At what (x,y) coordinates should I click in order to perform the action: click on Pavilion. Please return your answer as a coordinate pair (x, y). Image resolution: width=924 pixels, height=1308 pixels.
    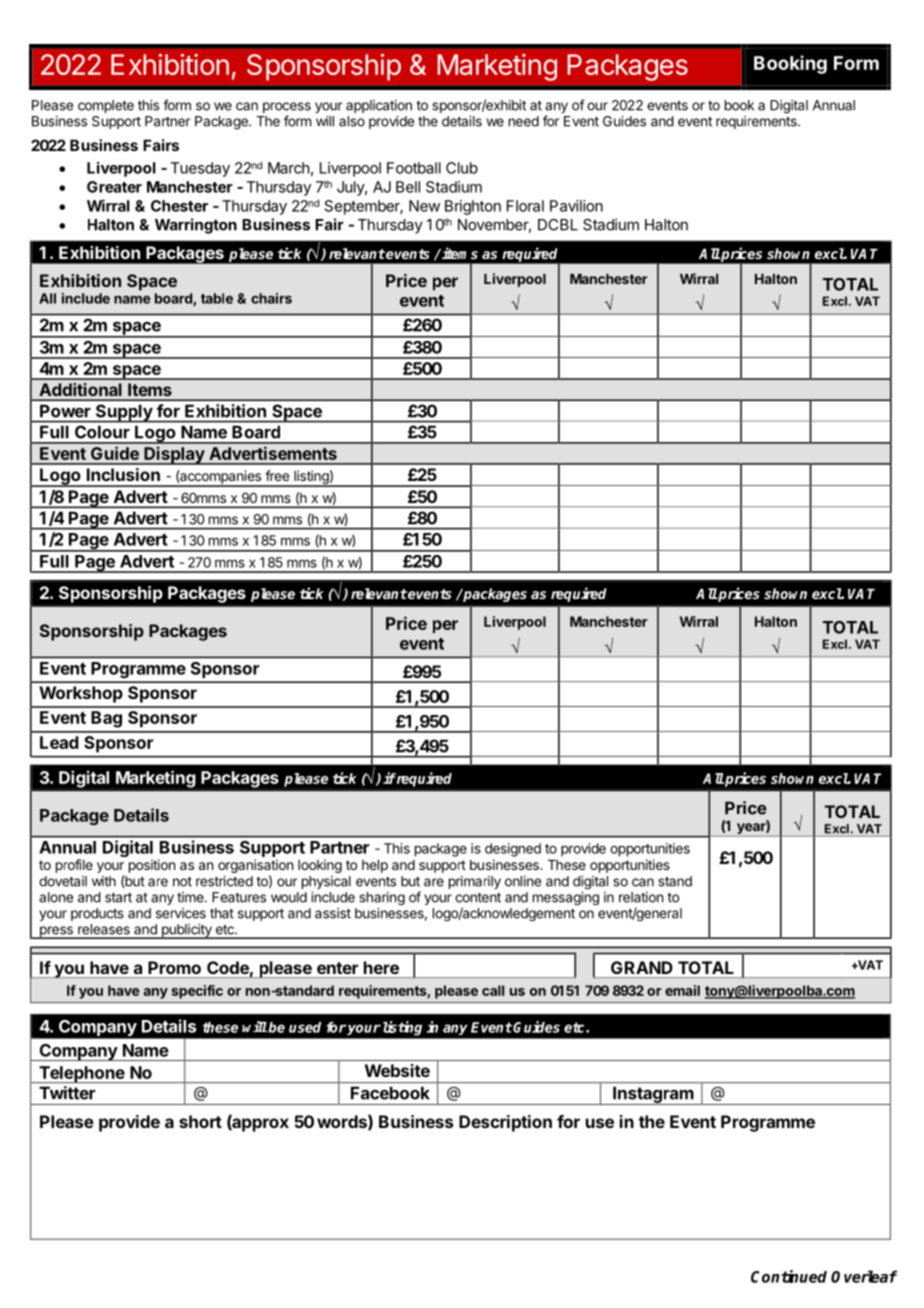
    Looking at the image, I should click on (576, 206).
